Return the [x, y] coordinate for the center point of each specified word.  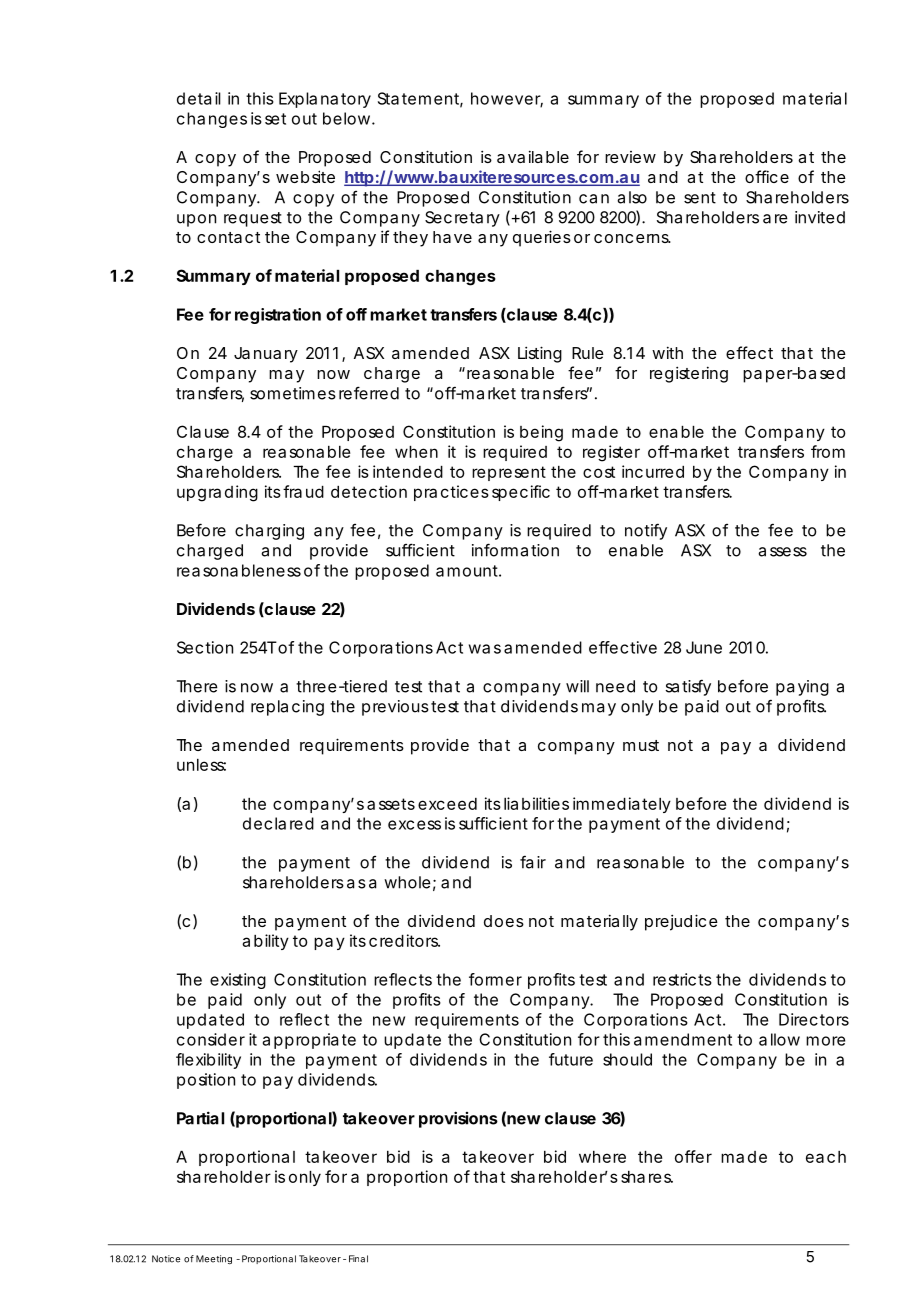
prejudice [681, 922]
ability [265, 942]
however [507, 99]
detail [199, 98]
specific [521, 493]
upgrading [217, 493]
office [767, 176]
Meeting [214, 1259]
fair [533, 862]
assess [782, 552]
